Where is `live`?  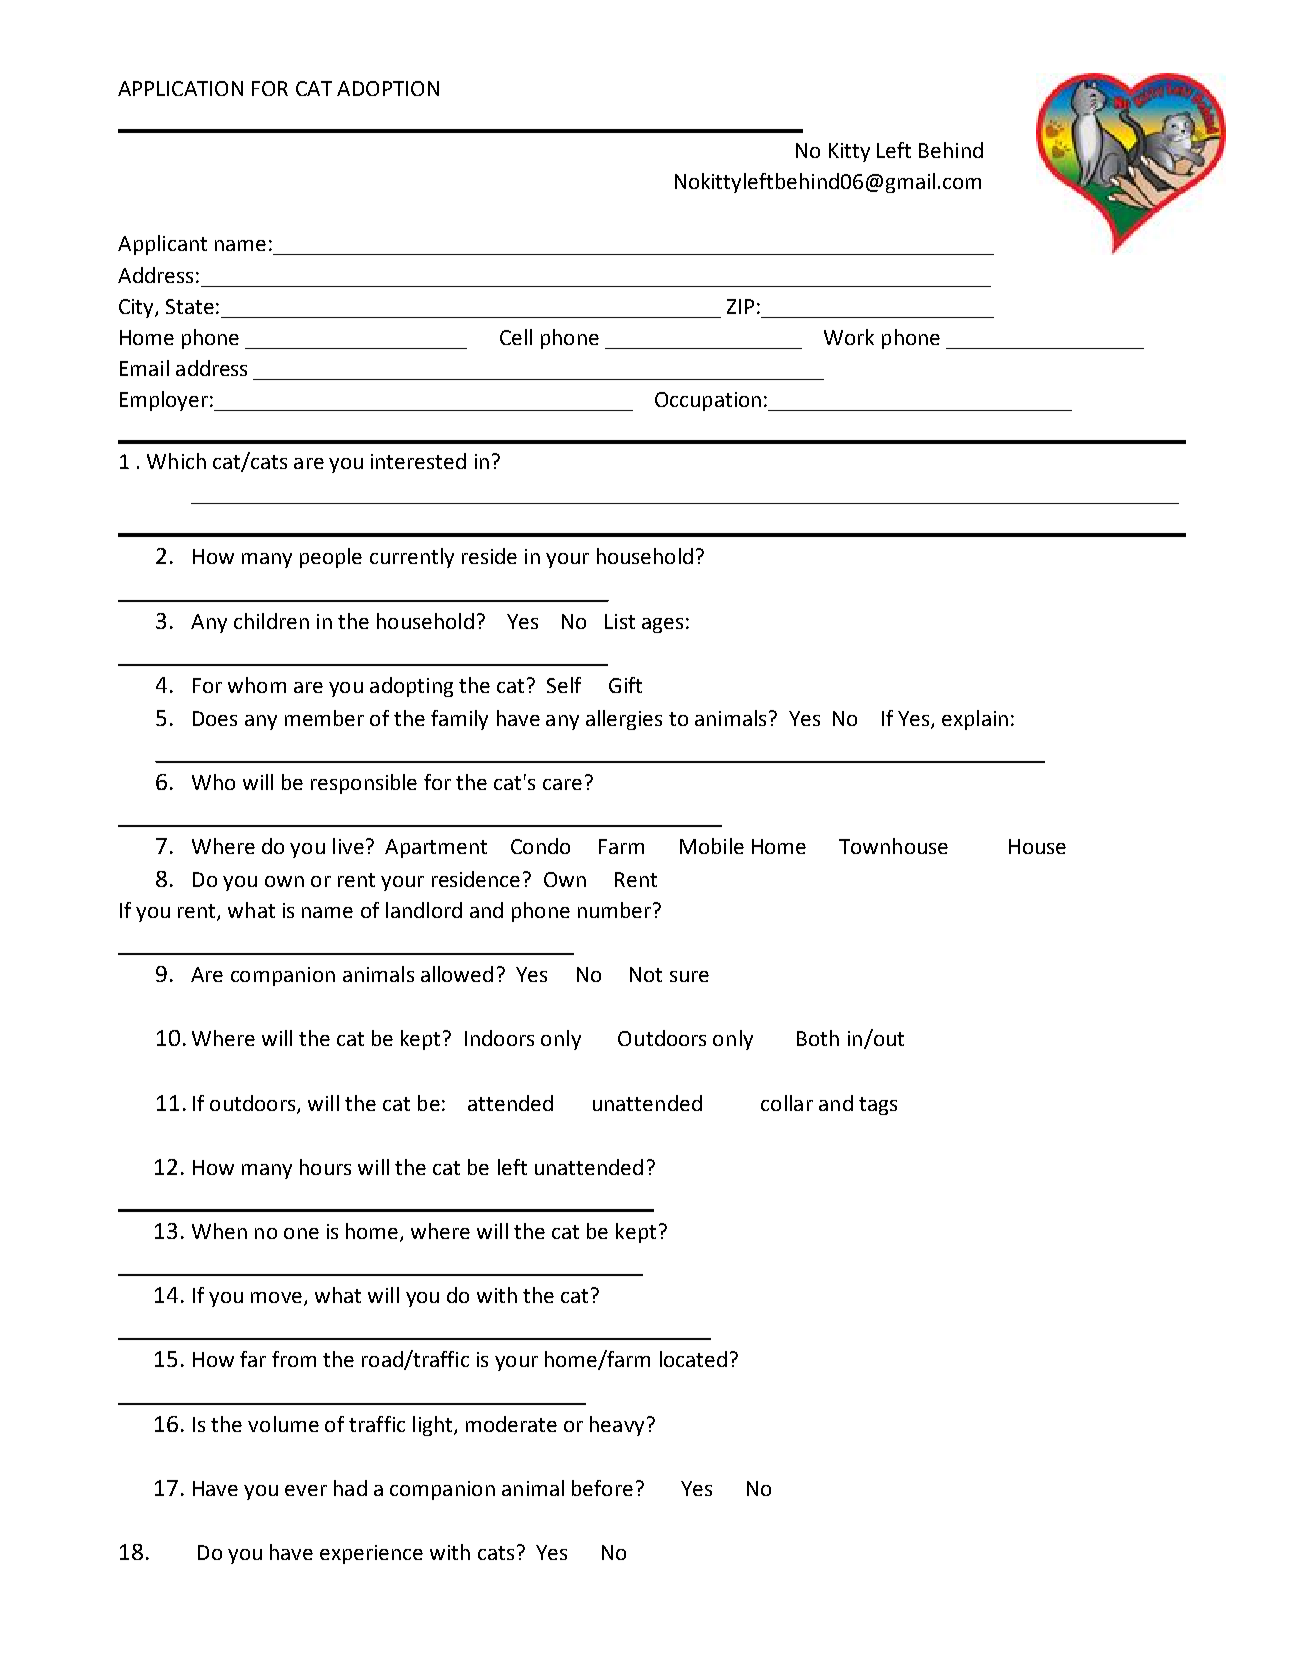
live is located at coordinates (348, 846).
